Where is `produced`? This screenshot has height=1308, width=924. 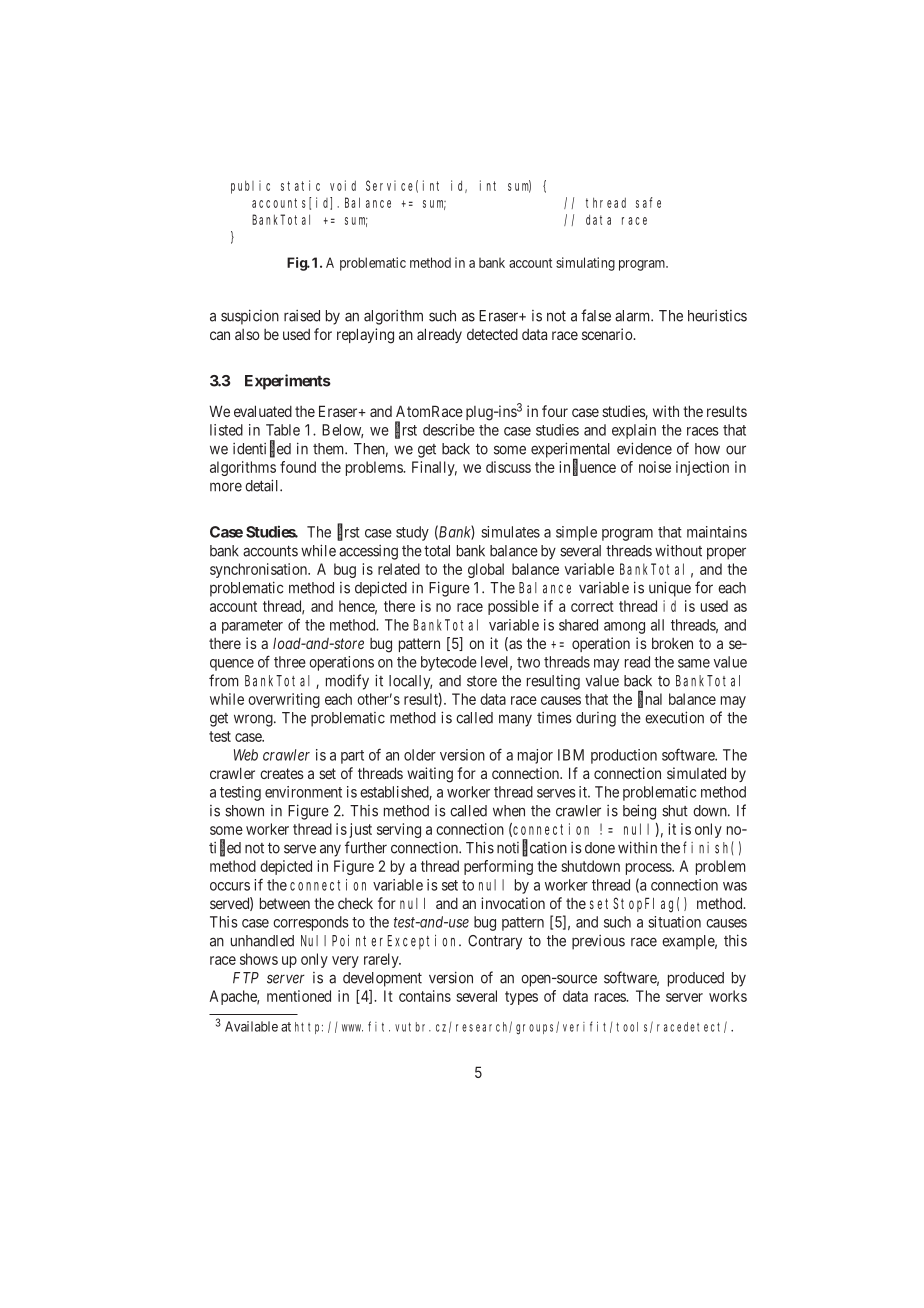
produced is located at coordinates (696, 979).
